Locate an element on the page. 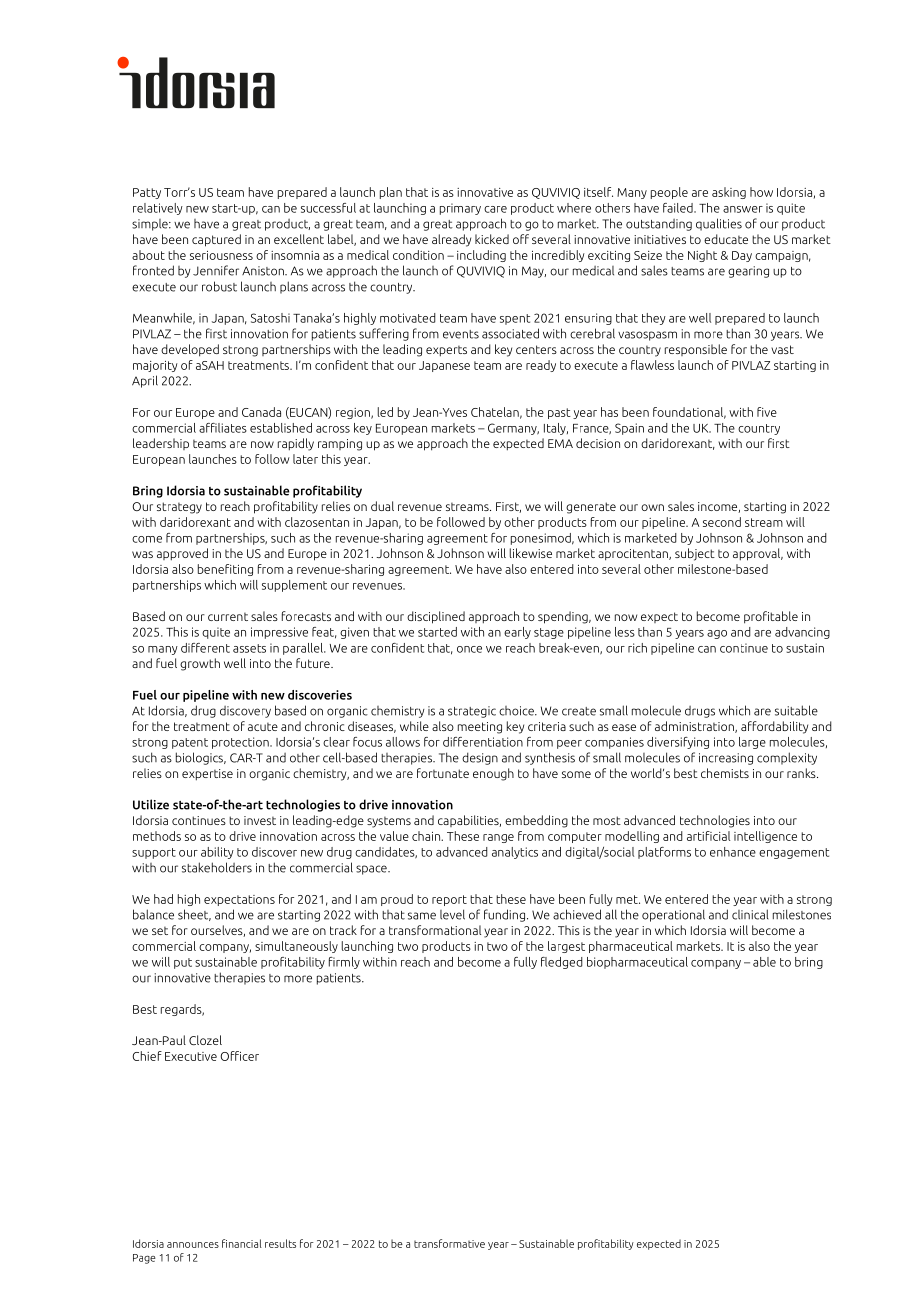 The width and height of the image is (924, 1308). captured is located at coordinates (216, 240).
